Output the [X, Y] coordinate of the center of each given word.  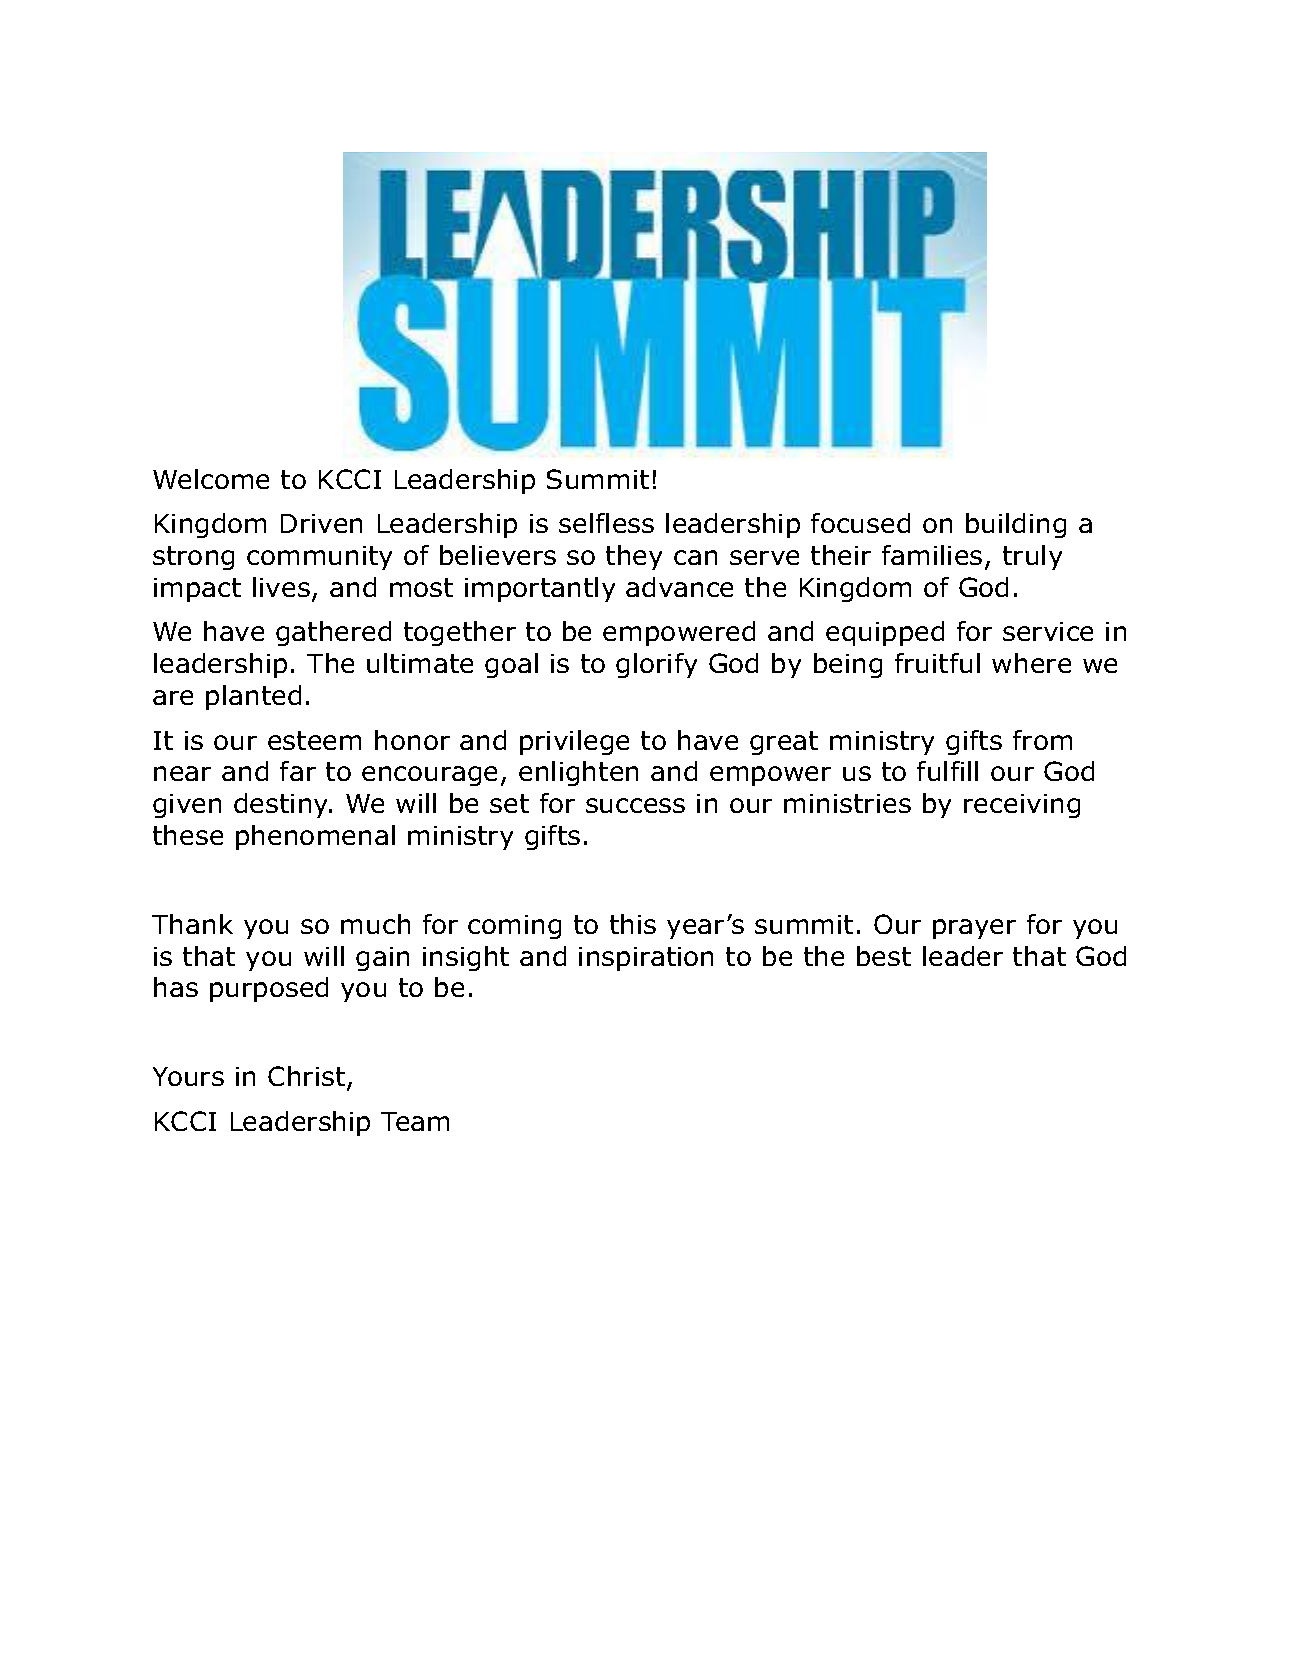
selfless [606, 523]
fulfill [947, 771]
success [635, 805]
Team [415, 1121]
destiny [282, 805]
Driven [321, 523]
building [1016, 525]
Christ [306, 1076]
